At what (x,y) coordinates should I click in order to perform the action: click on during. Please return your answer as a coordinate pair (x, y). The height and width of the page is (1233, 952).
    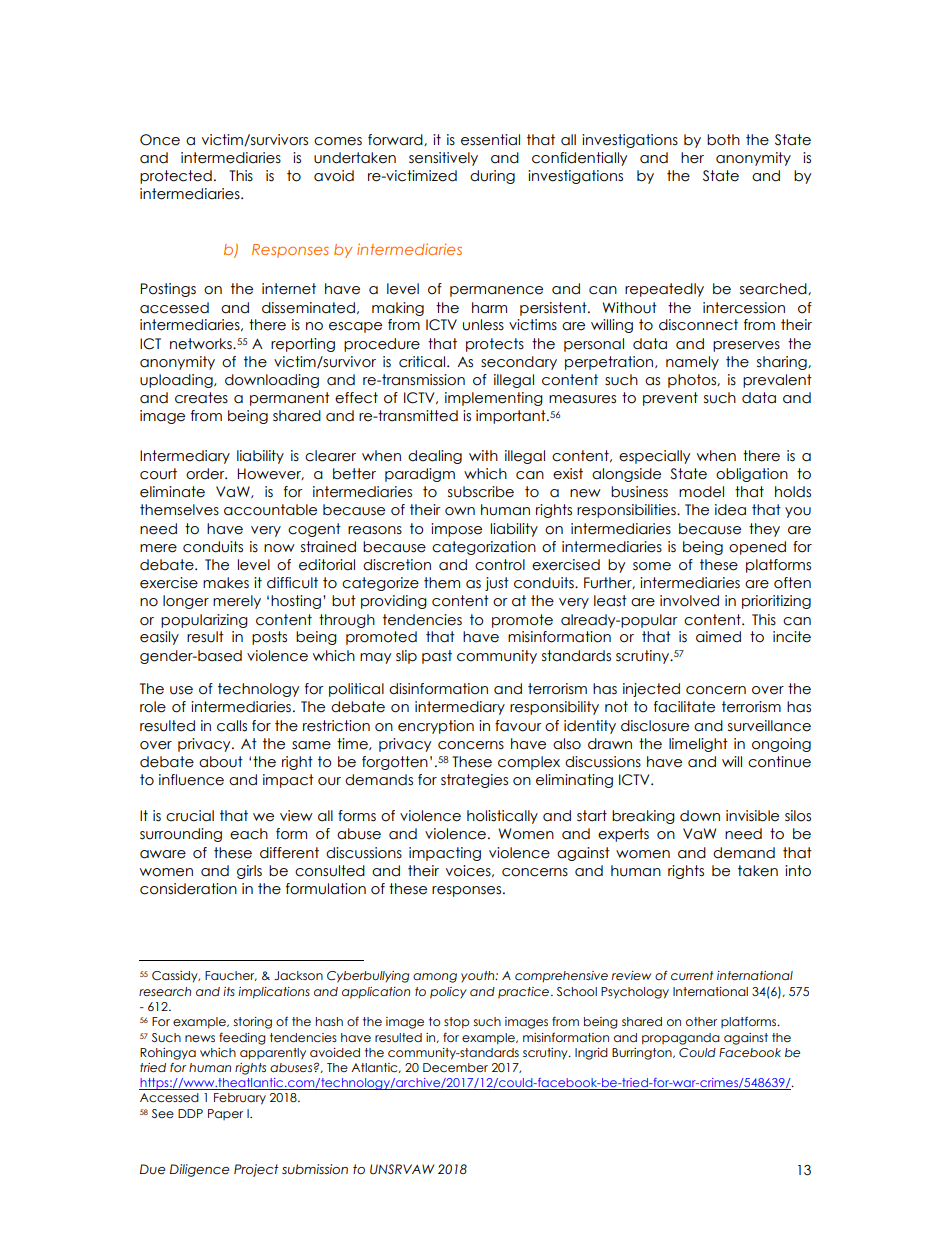
    Looking at the image, I should click on (492, 177).
